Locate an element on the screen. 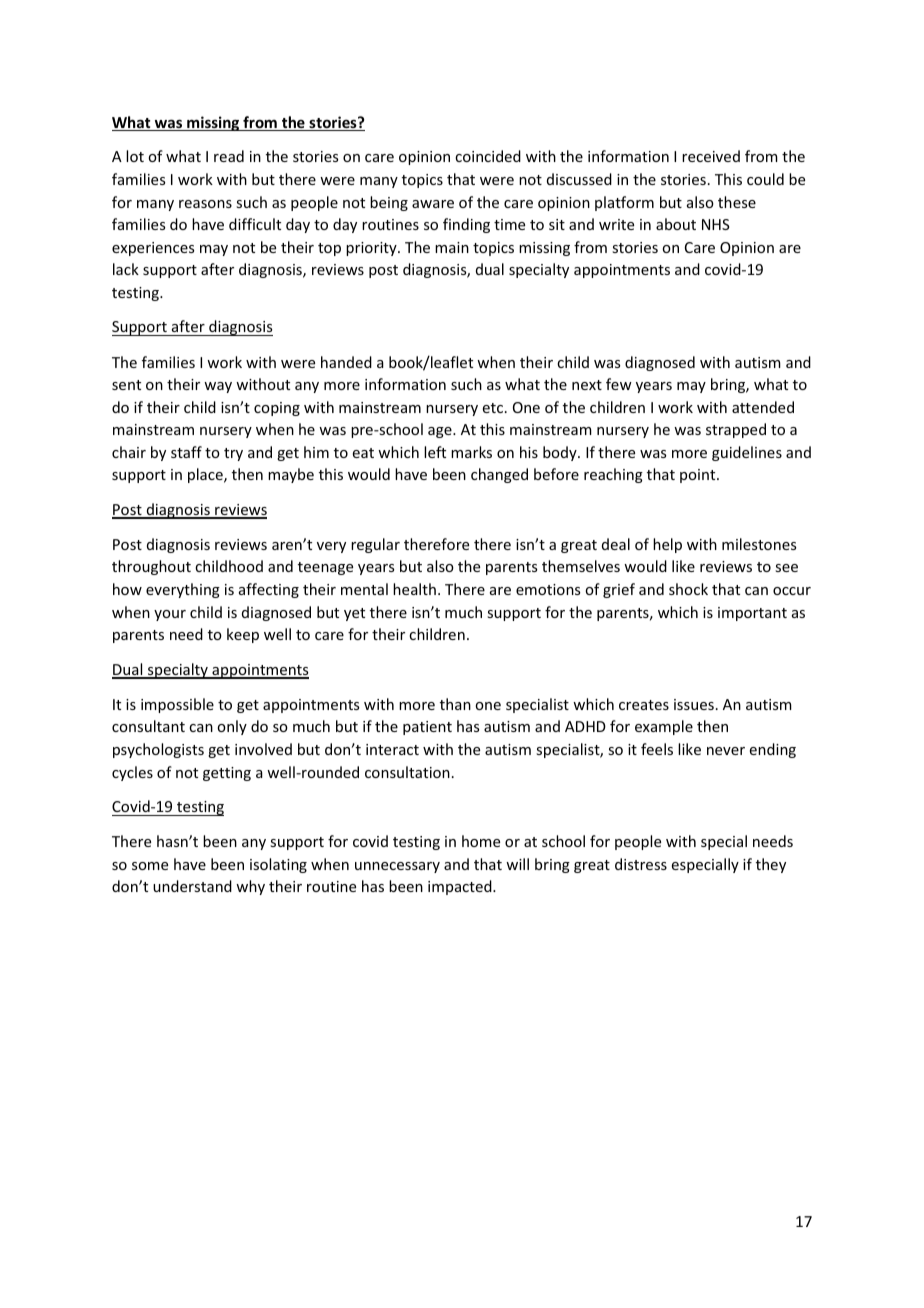 This screenshot has width=924, height=1308. than is located at coordinates (455, 704).
